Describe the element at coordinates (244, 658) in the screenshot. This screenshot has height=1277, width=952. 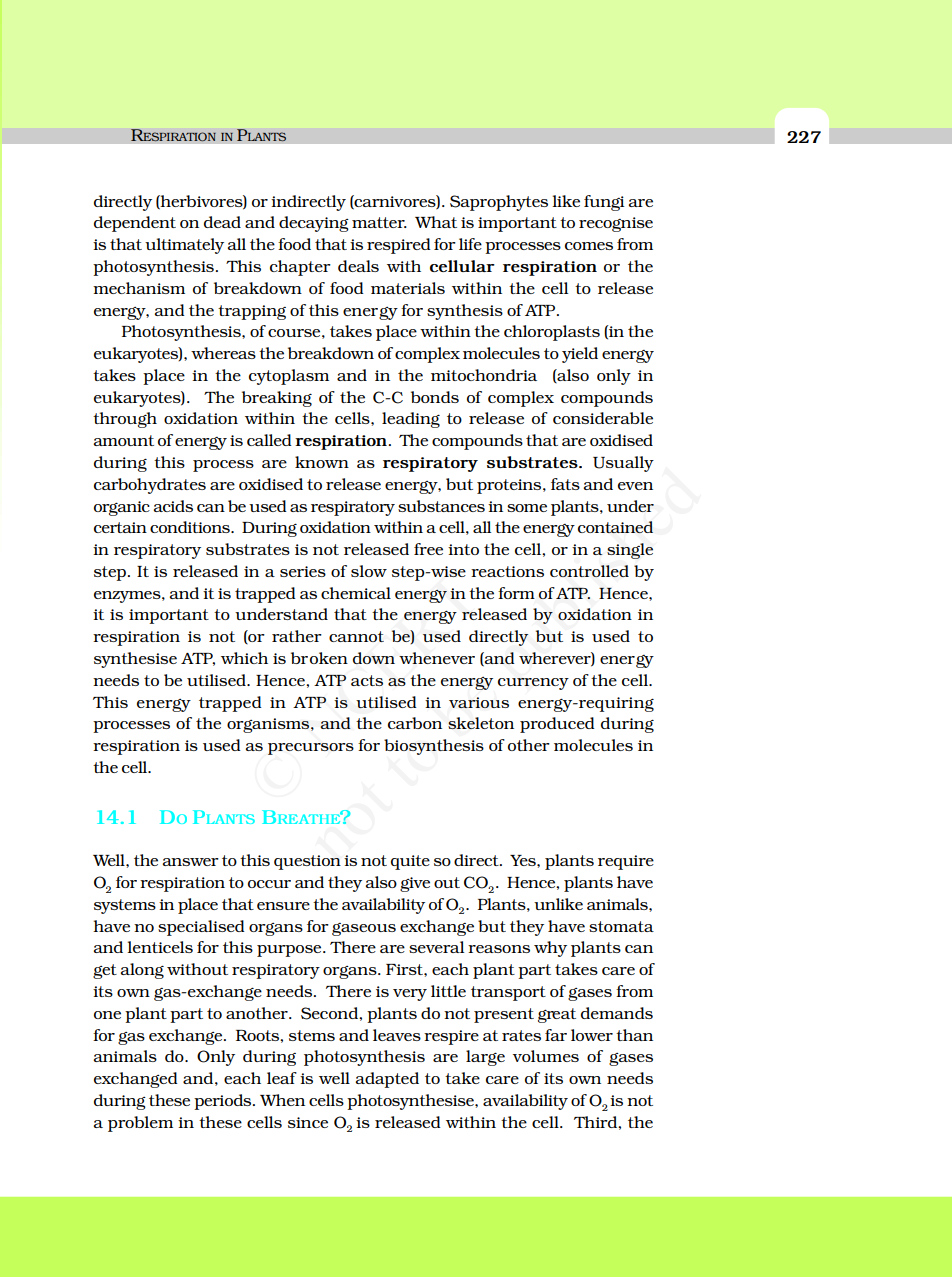
I see `which` at that location.
